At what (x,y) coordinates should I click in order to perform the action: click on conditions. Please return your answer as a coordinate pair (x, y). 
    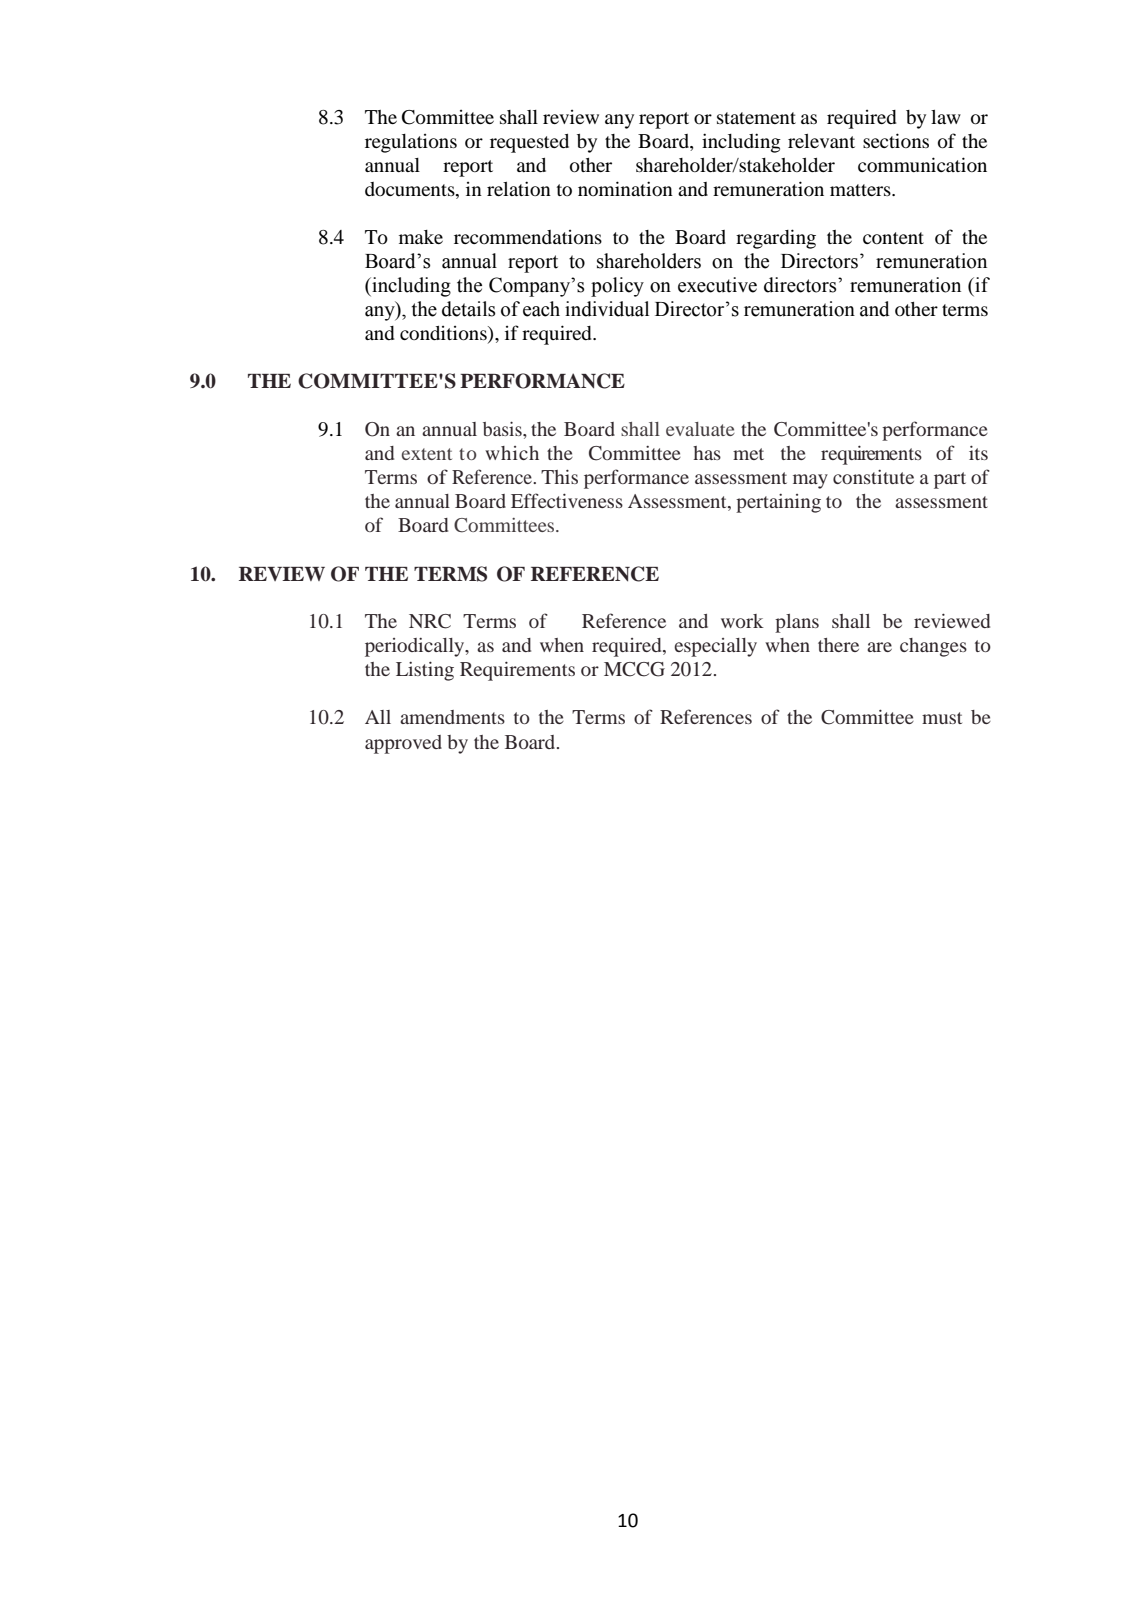
    Looking at the image, I should click on (444, 334).
